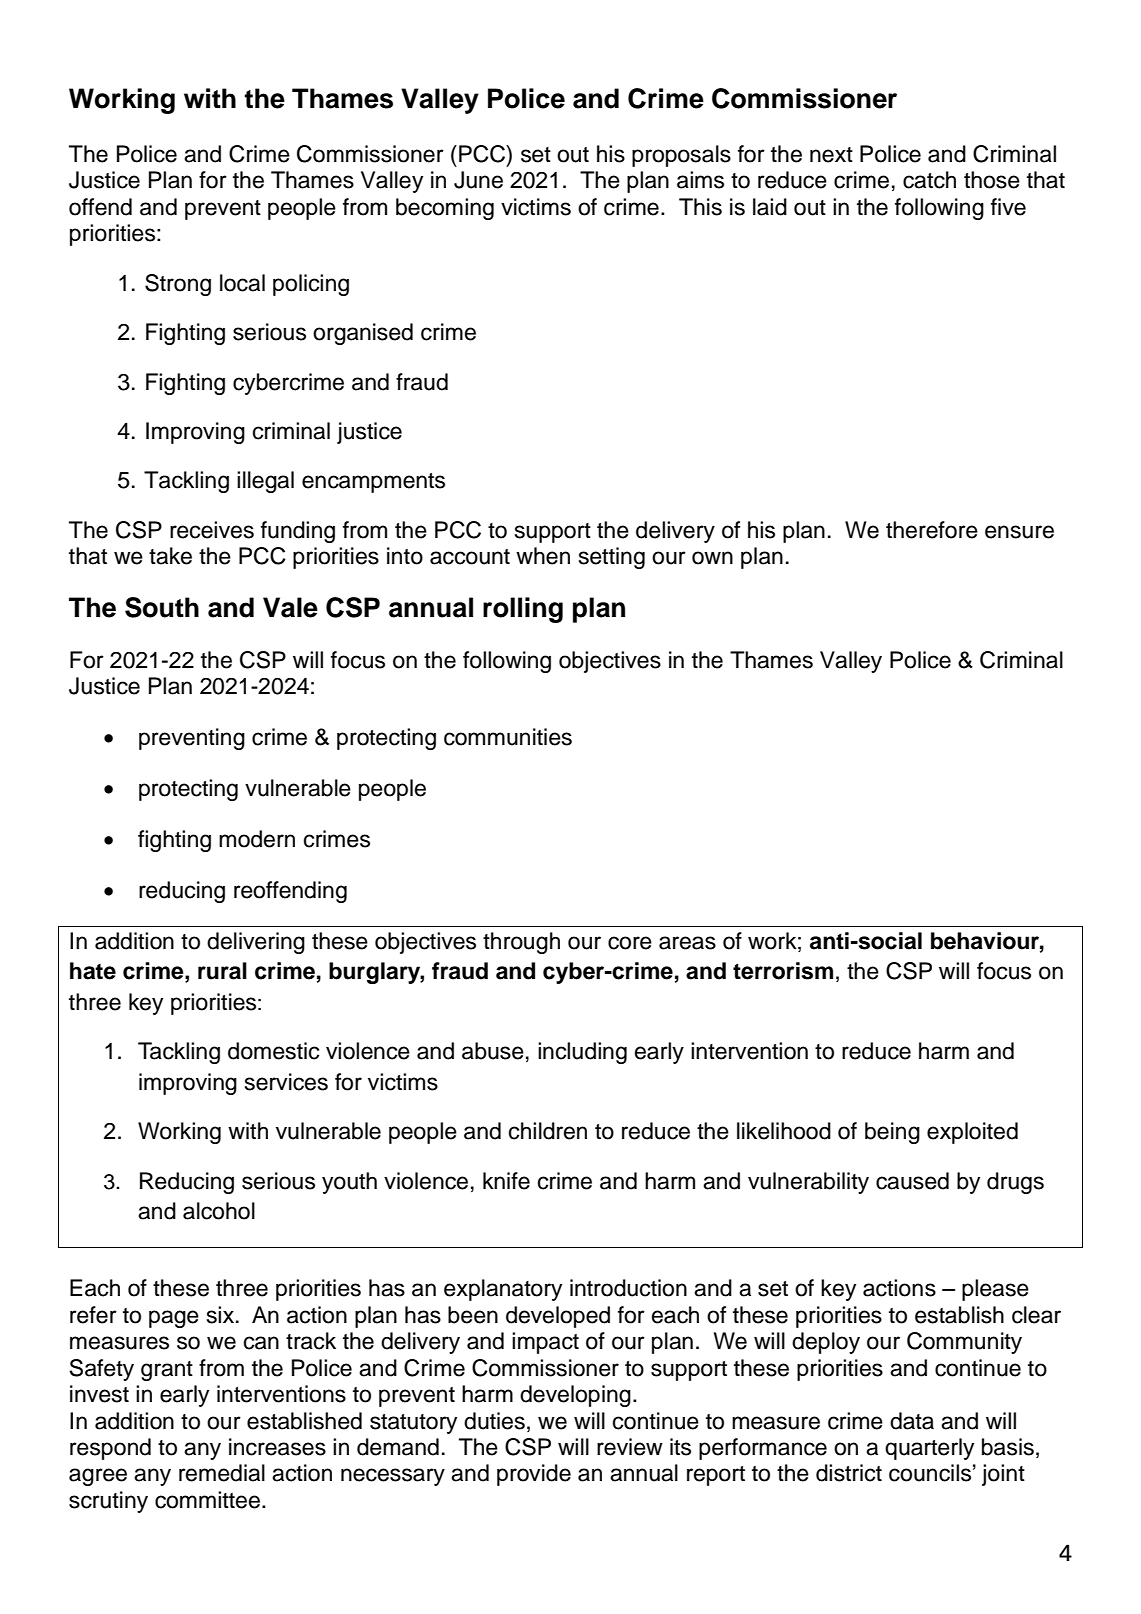 Image resolution: width=1141 pixels, height=1614 pixels. Describe the element at coordinates (162, 607) in the screenshot. I see `South` at that location.
